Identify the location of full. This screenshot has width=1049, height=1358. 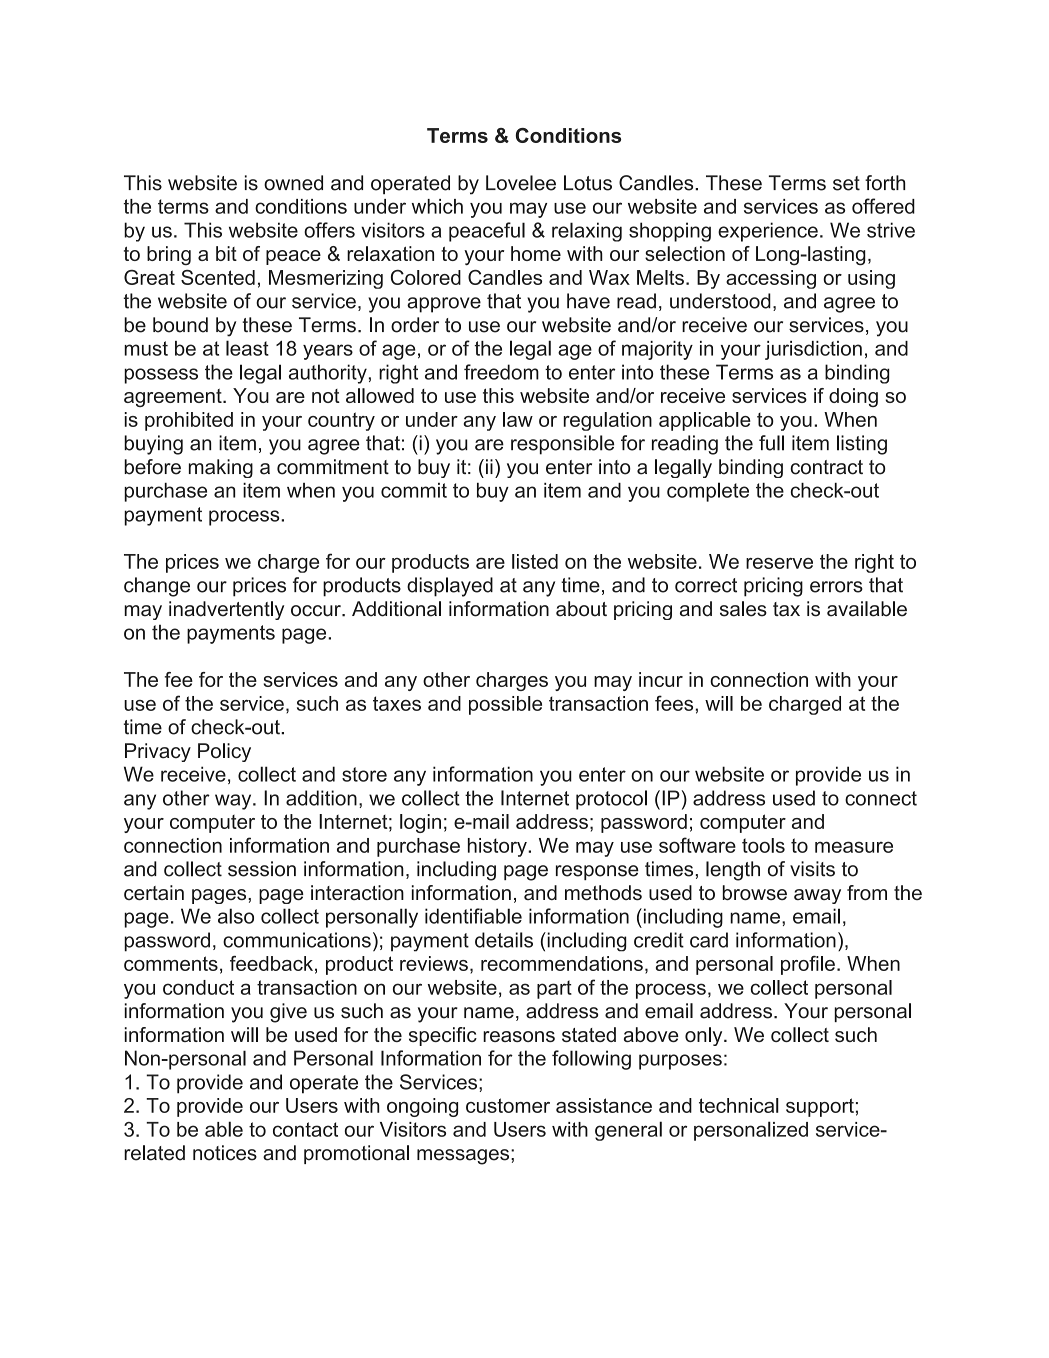
(771, 443).
